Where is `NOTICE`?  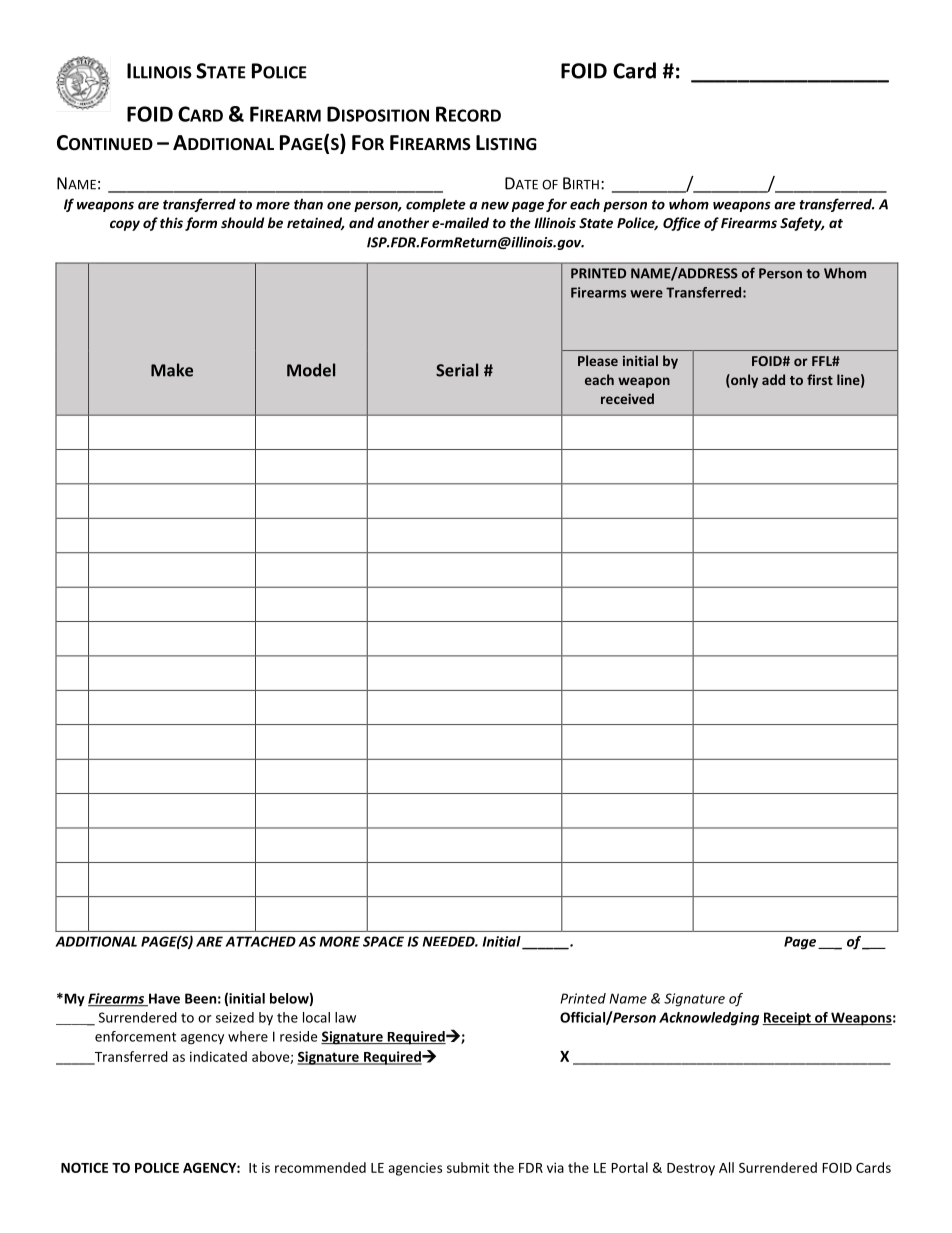 NOTICE is located at coordinates (84, 1168).
